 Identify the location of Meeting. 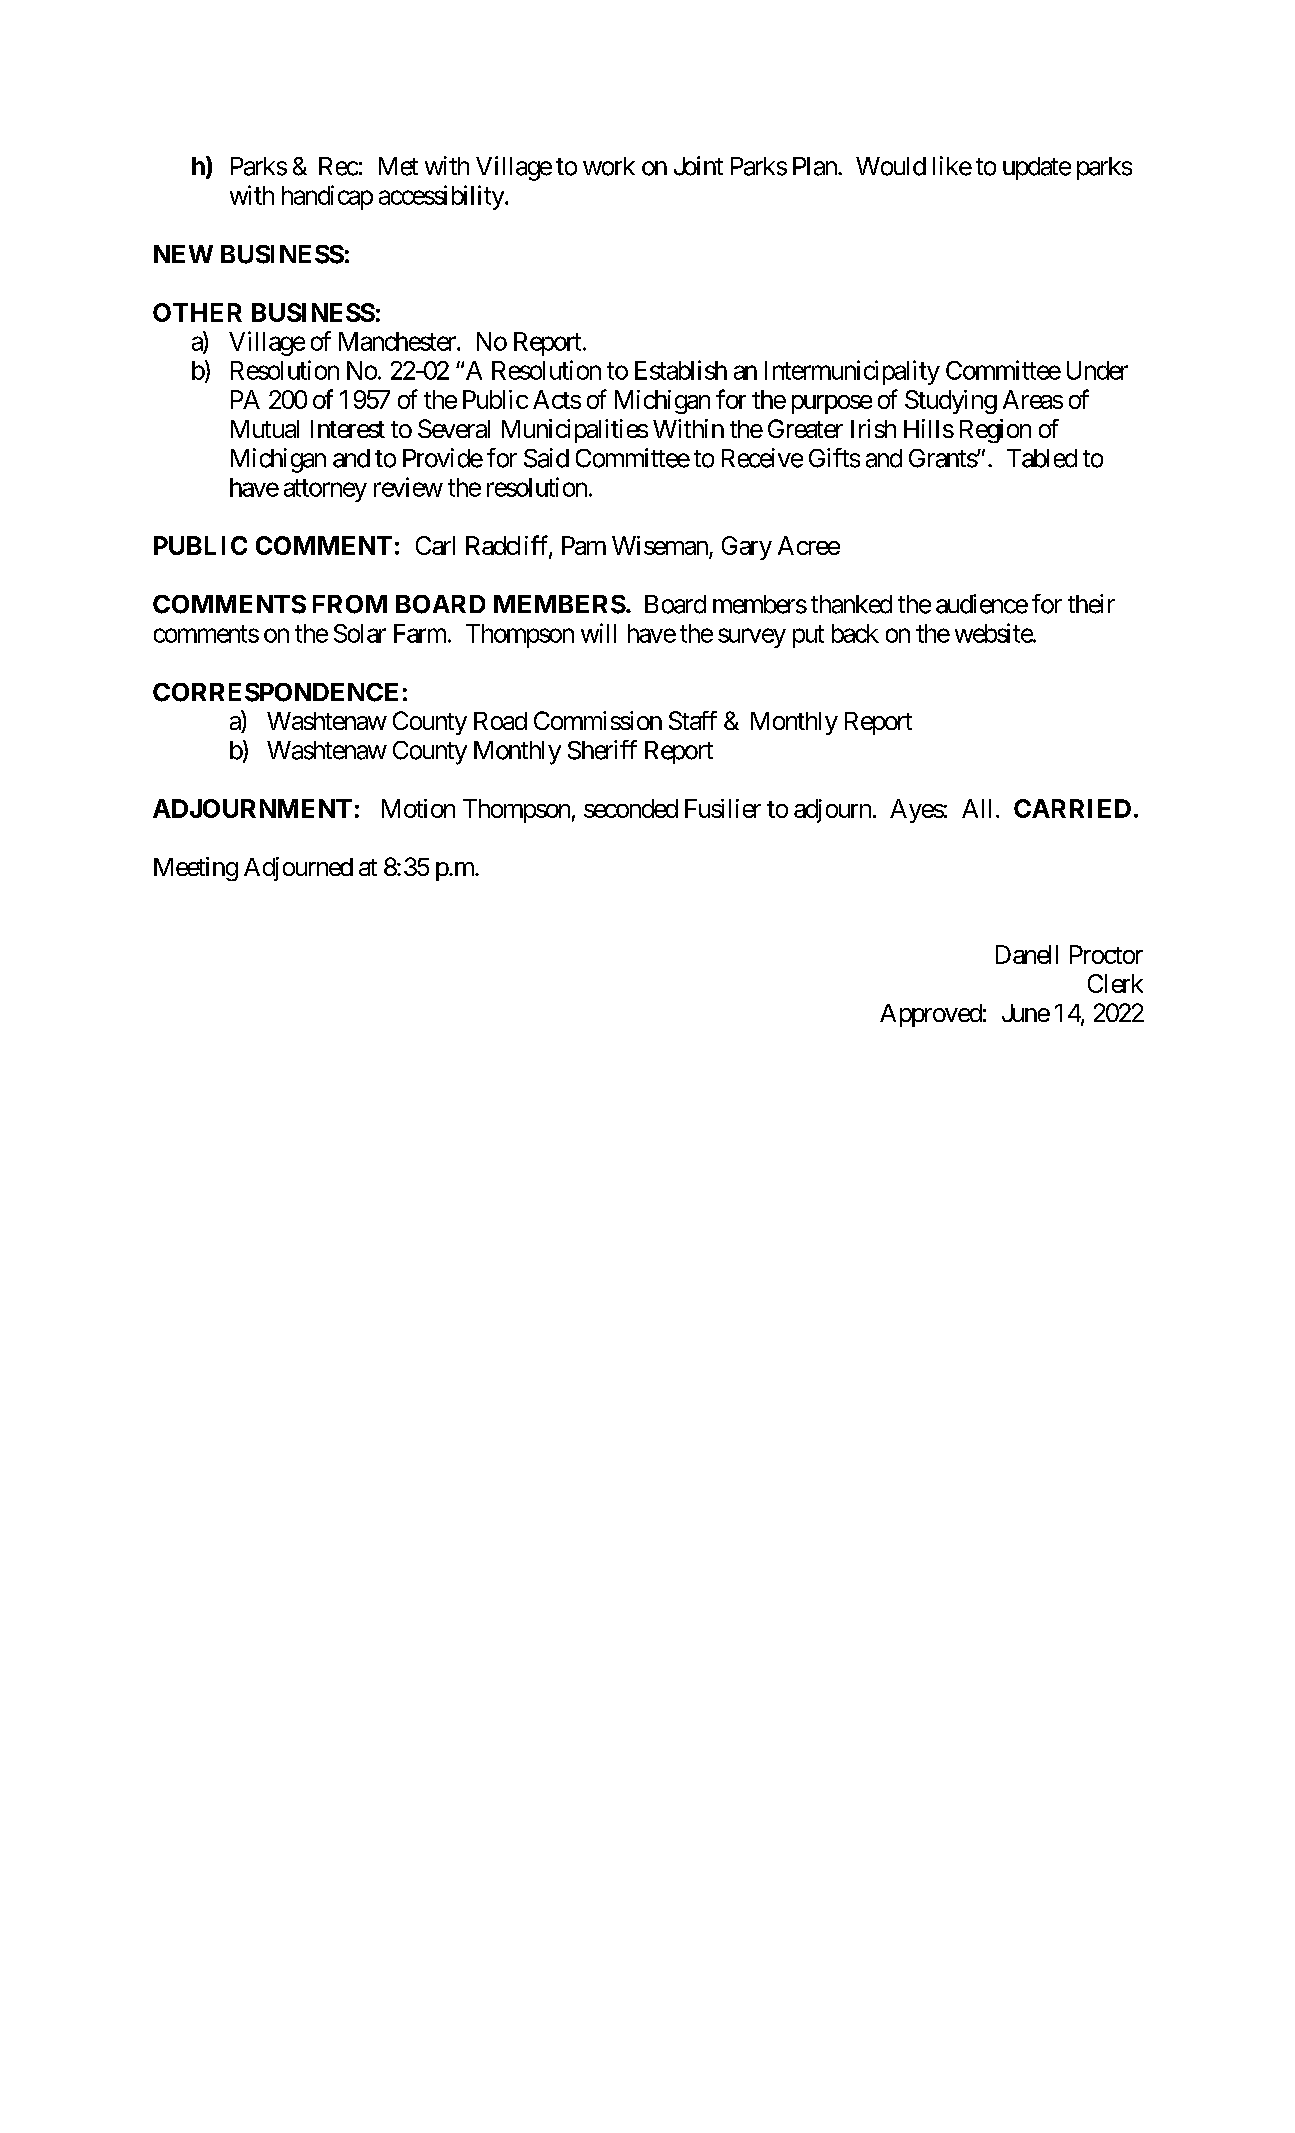
(196, 869).
